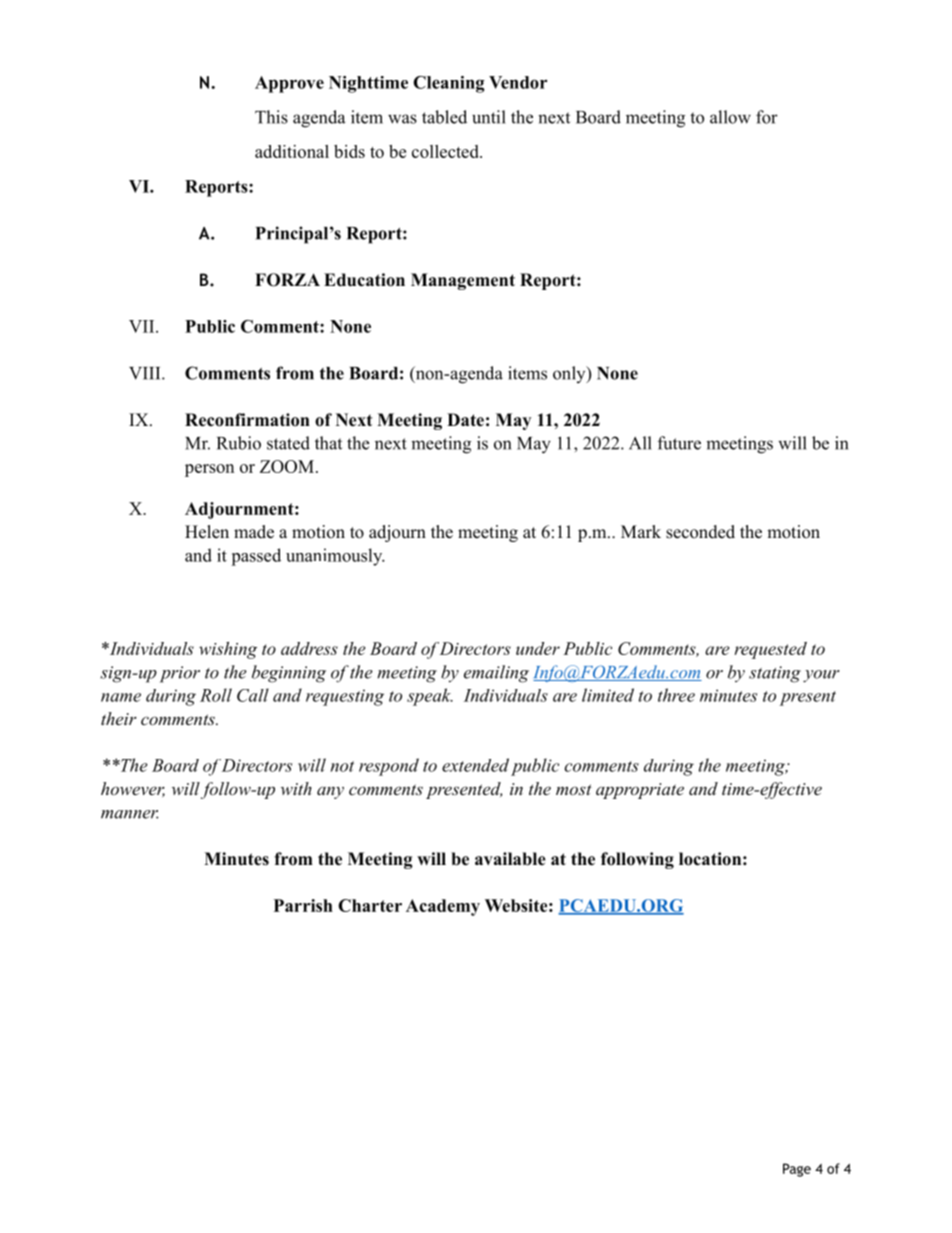  What do you see at coordinates (475, 765) in the screenshot?
I see `extended` at bounding box center [475, 765].
